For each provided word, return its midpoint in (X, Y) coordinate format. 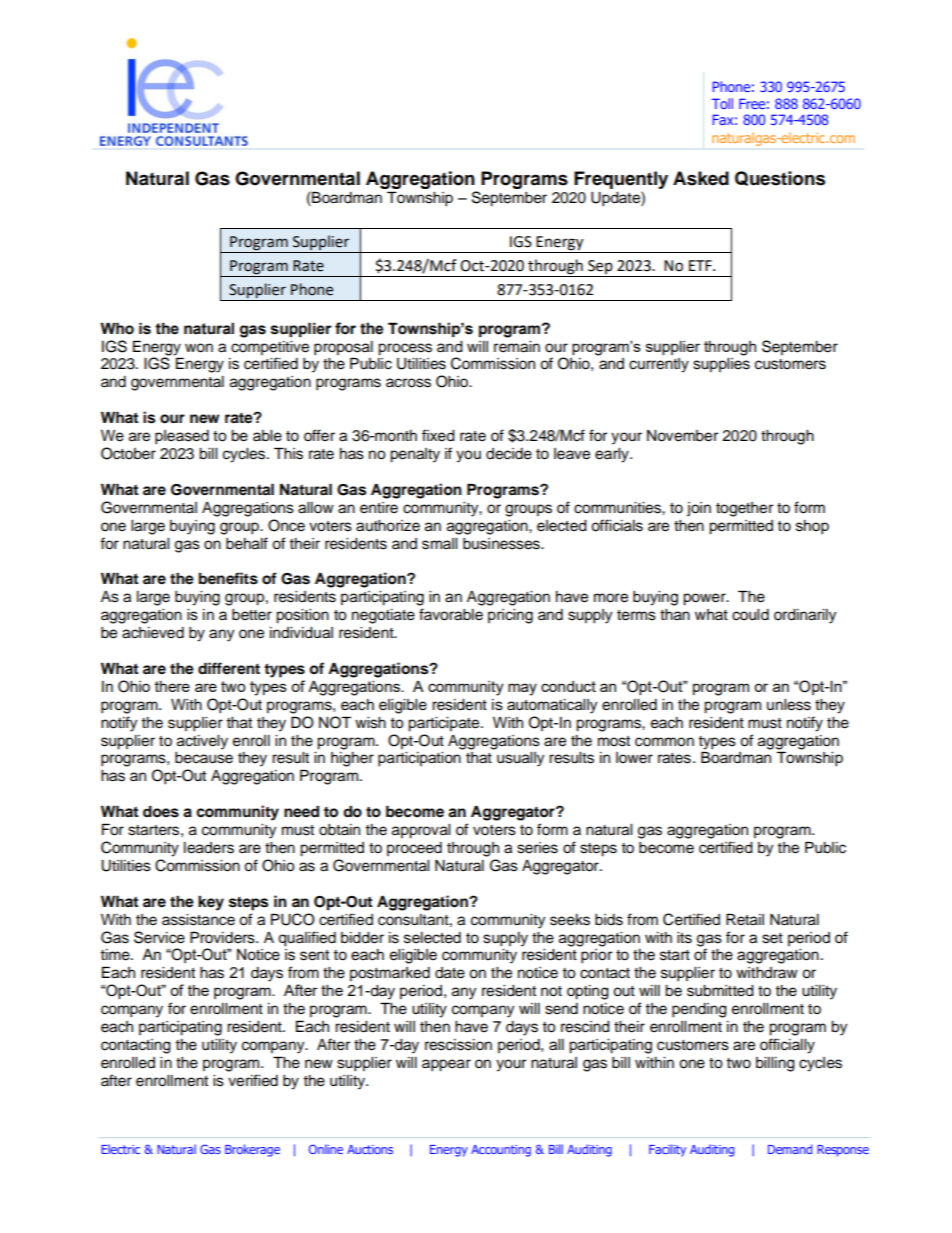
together (744, 509)
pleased (182, 437)
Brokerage (252, 1150)
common (664, 742)
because (204, 758)
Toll (722, 103)
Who (117, 328)
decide (509, 454)
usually (520, 759)
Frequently (621, 180)
